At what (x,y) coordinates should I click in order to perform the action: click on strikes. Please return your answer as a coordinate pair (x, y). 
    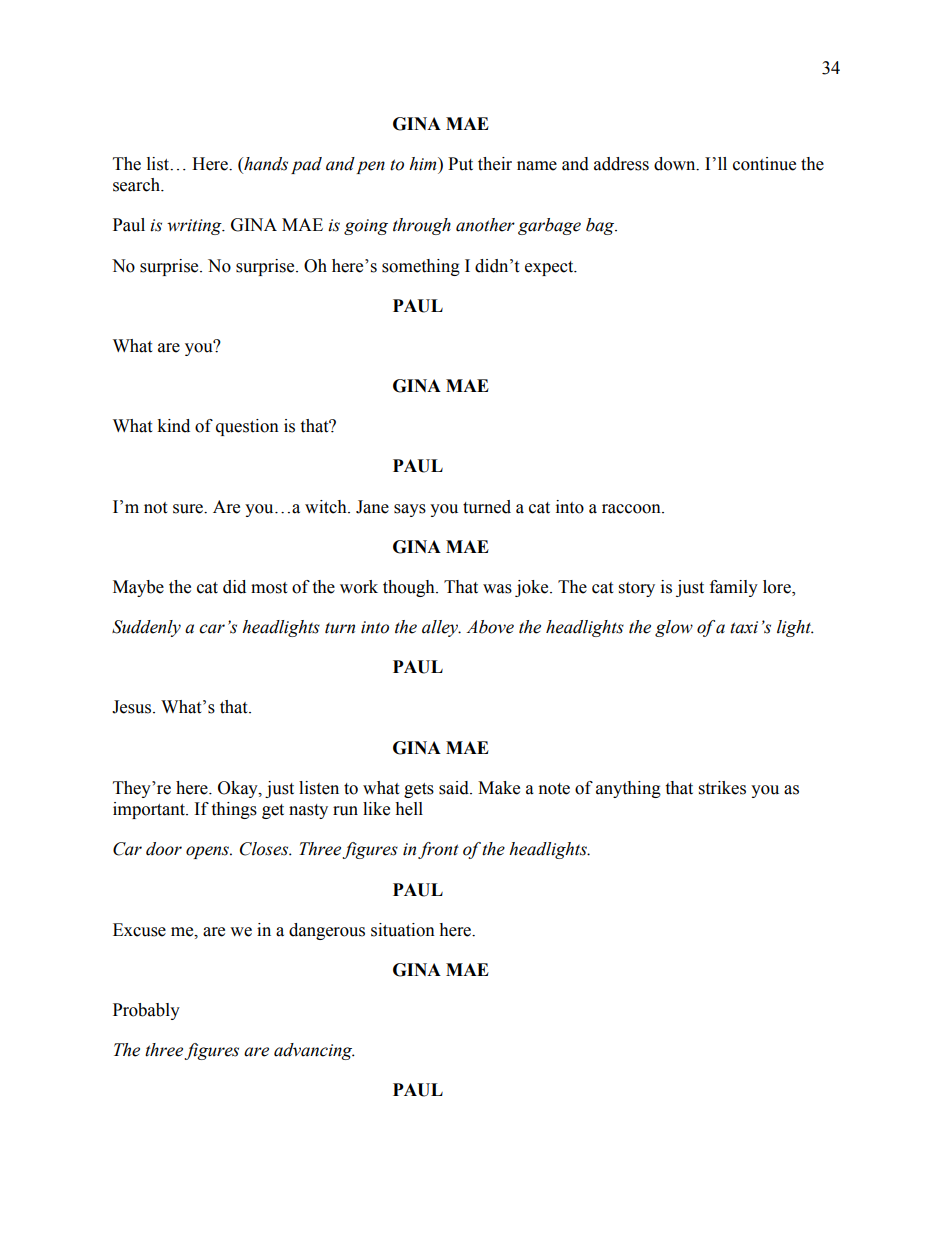
    Looking at the image, I should click on (722, 788).
